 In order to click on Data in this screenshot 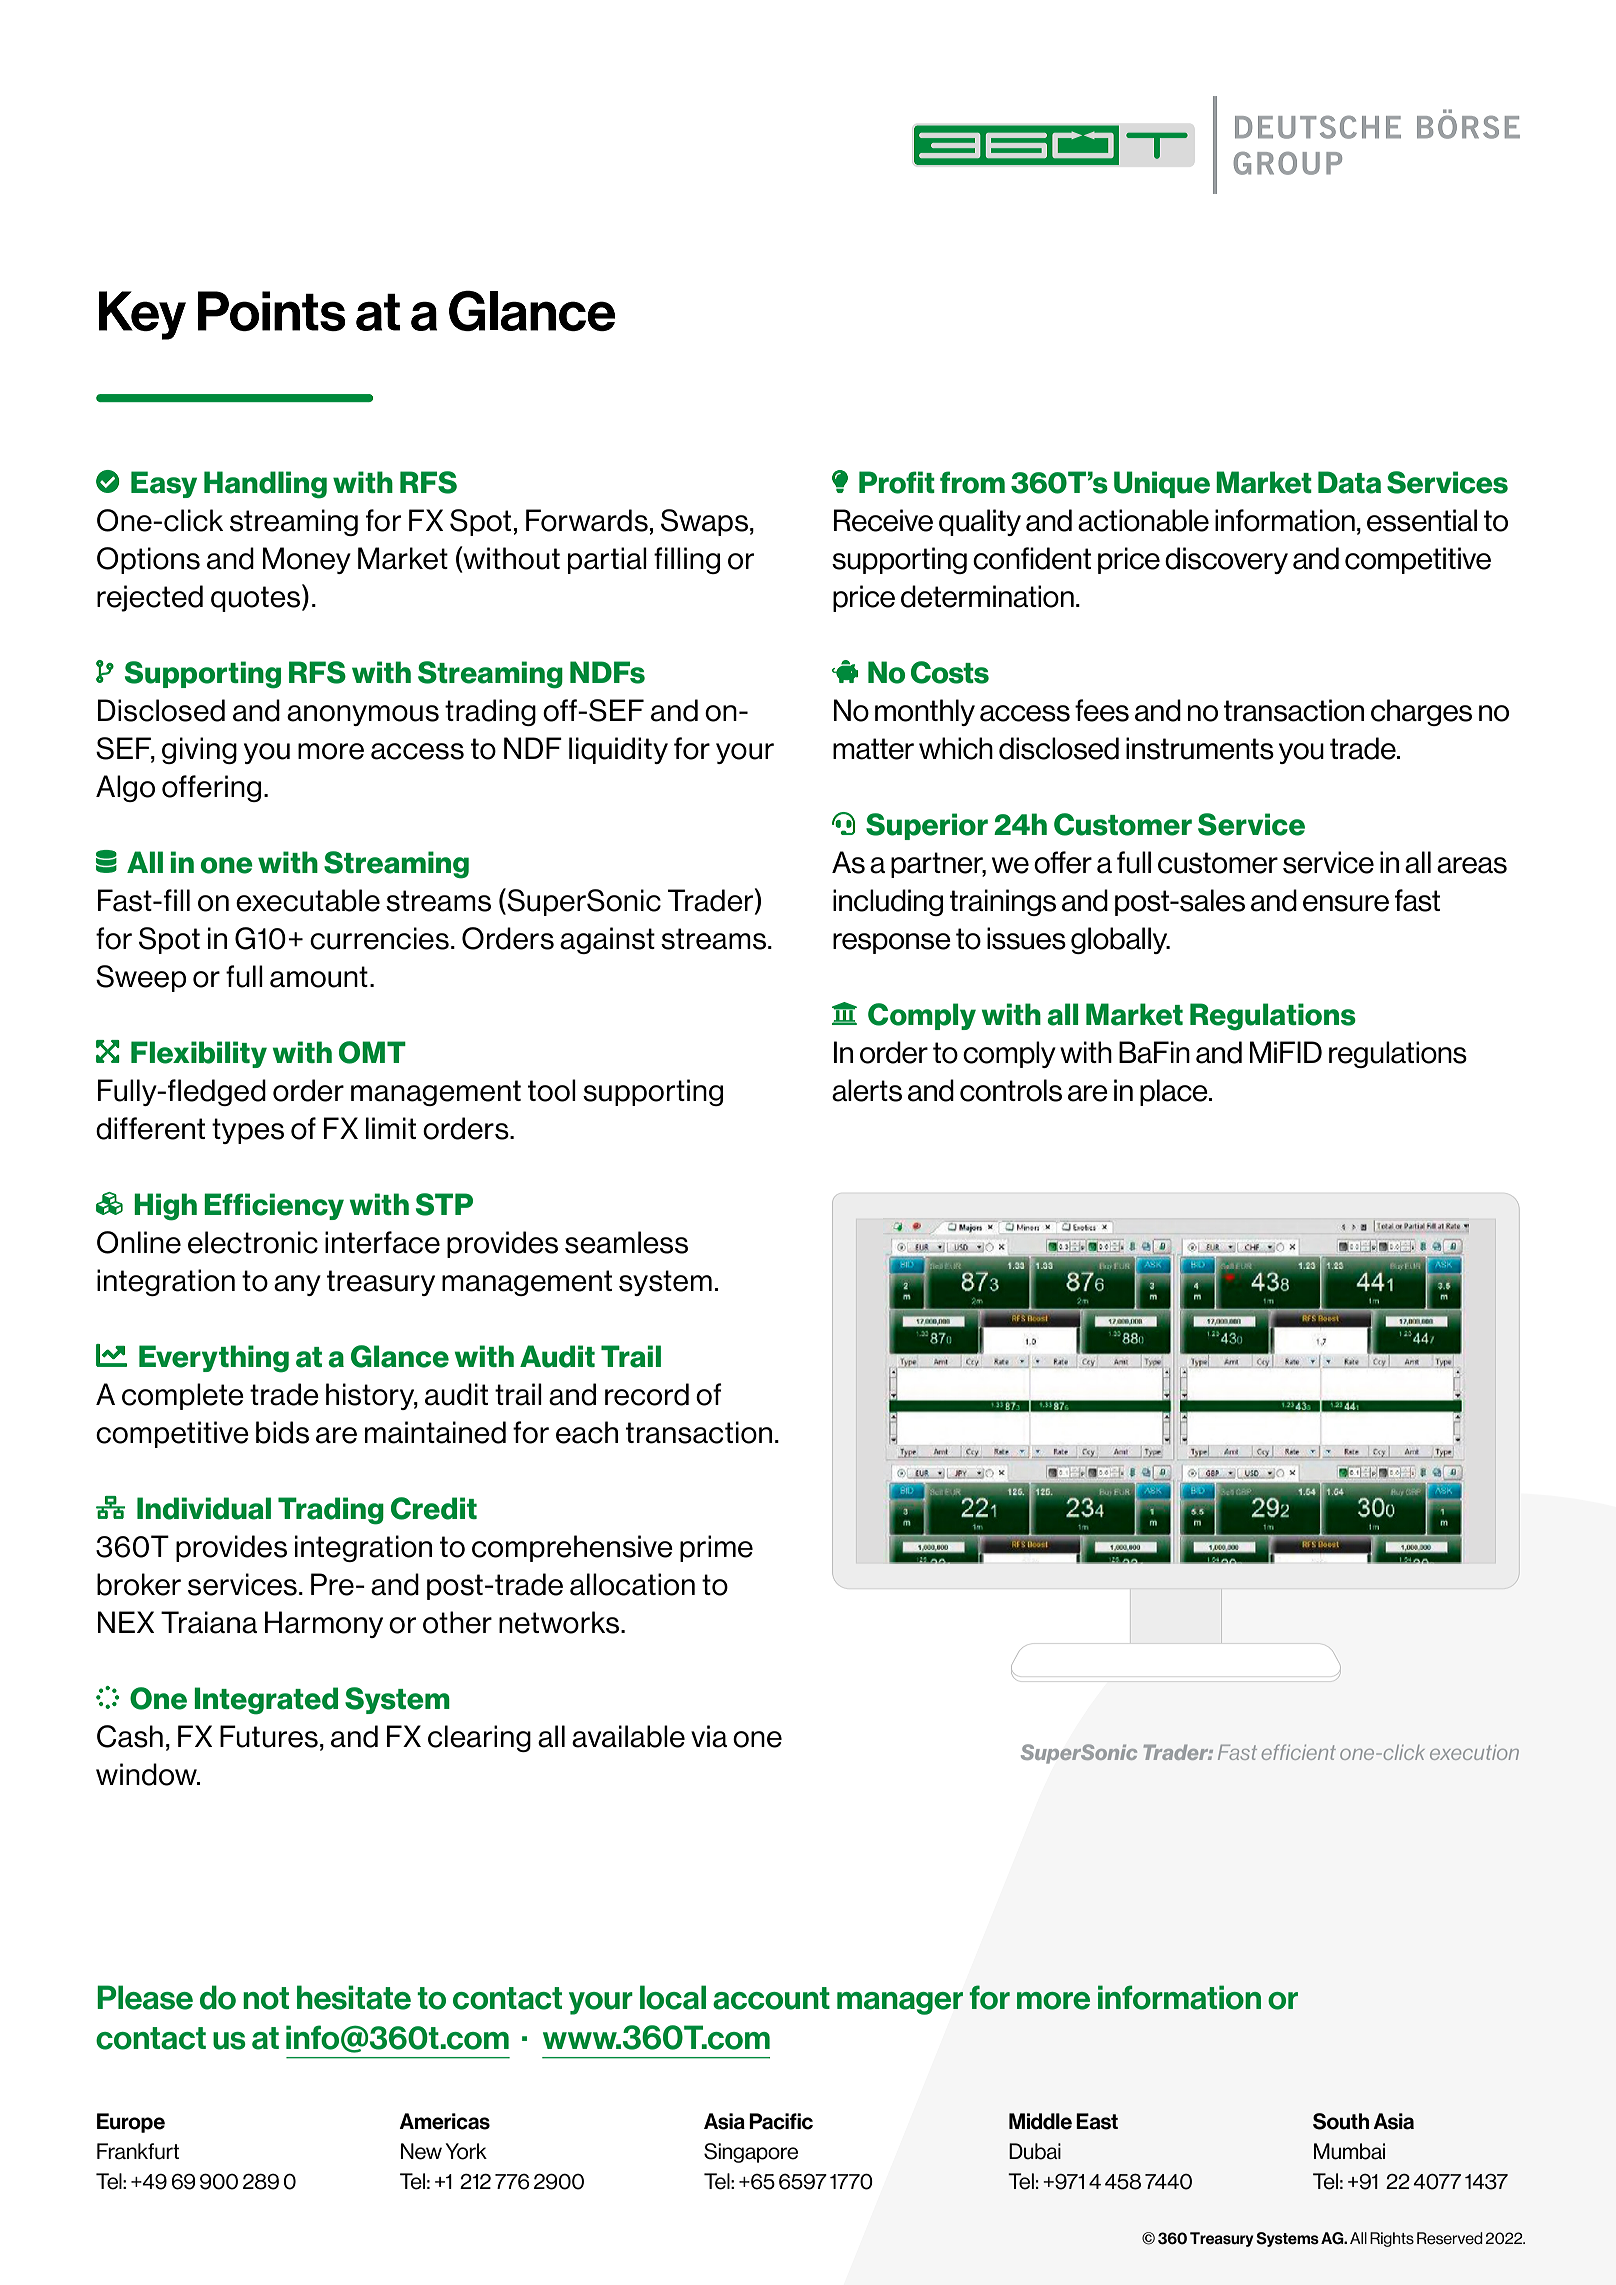, I will do `click(1349, 482)`.
